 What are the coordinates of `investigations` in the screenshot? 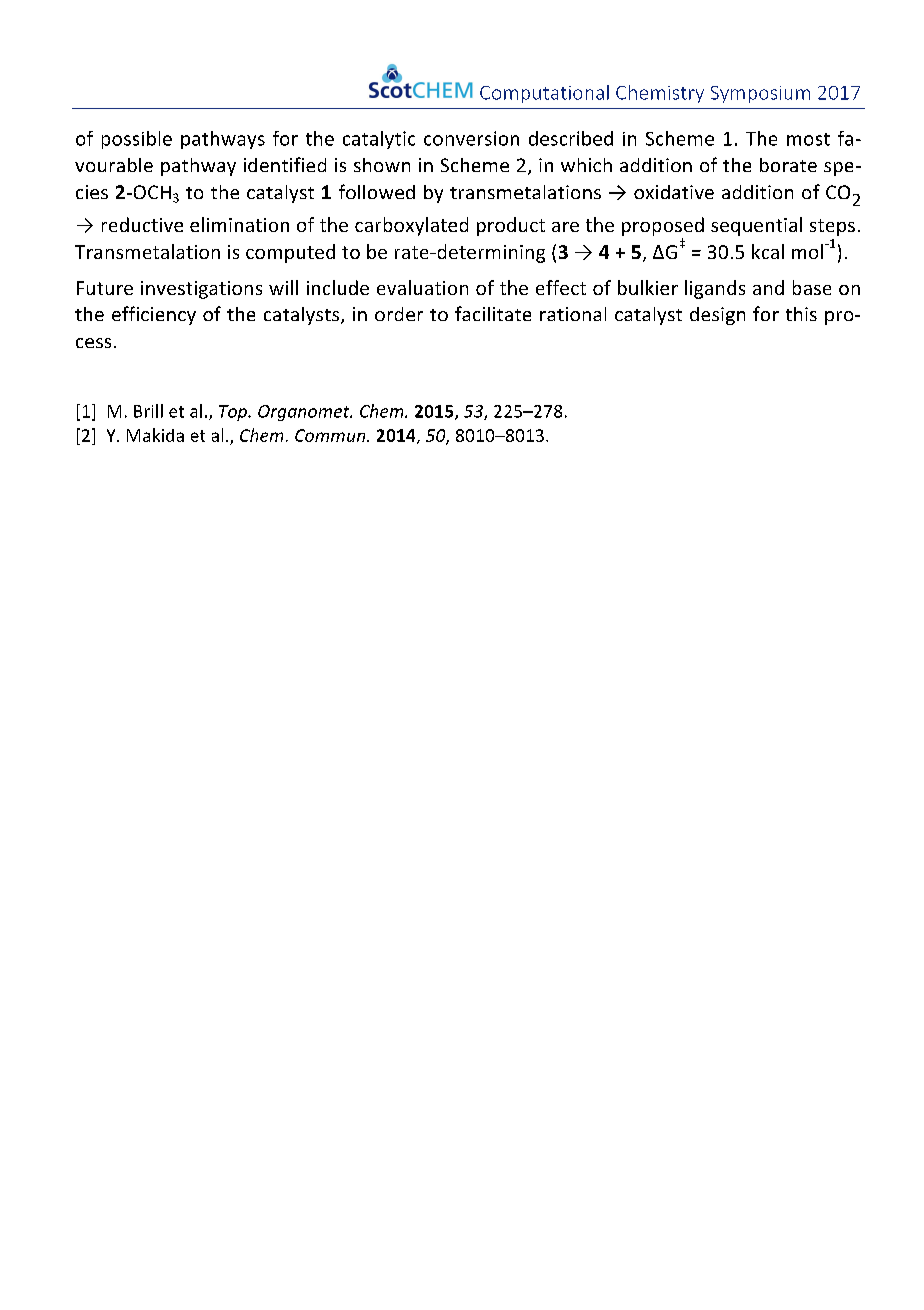 It's located at (201, 290).
